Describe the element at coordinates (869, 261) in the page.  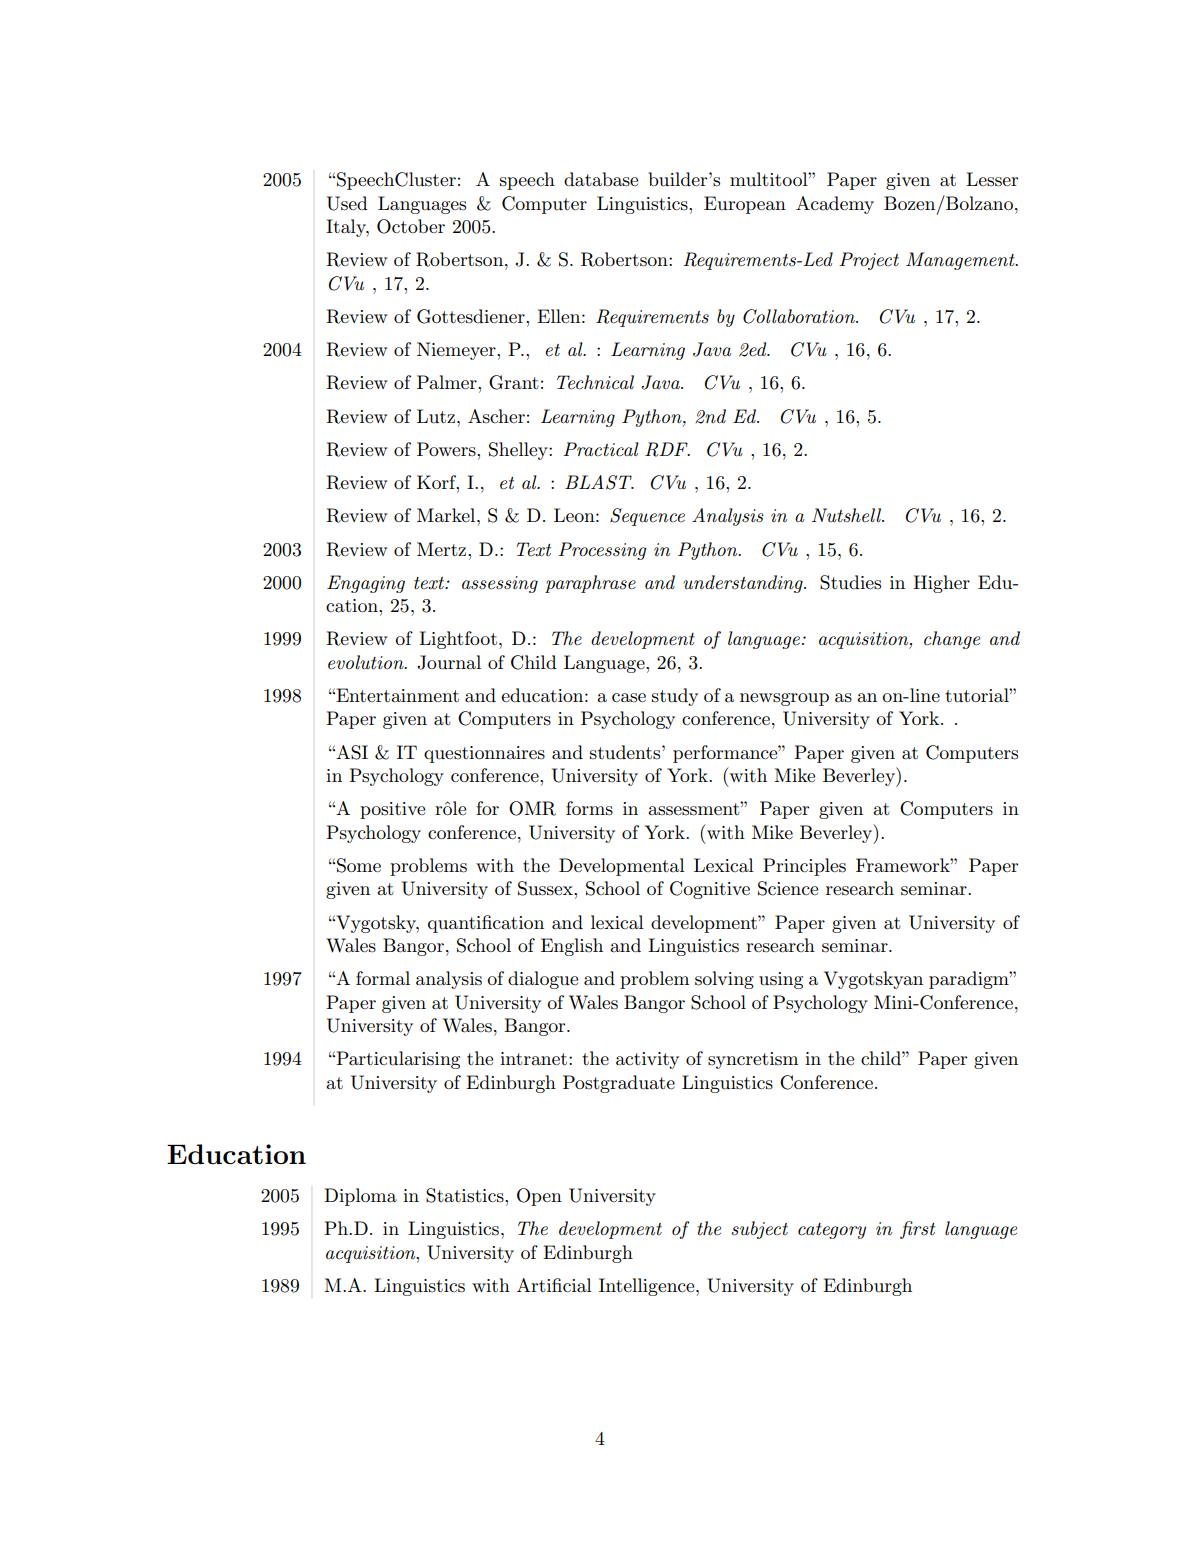
I see `Project` at that location.
